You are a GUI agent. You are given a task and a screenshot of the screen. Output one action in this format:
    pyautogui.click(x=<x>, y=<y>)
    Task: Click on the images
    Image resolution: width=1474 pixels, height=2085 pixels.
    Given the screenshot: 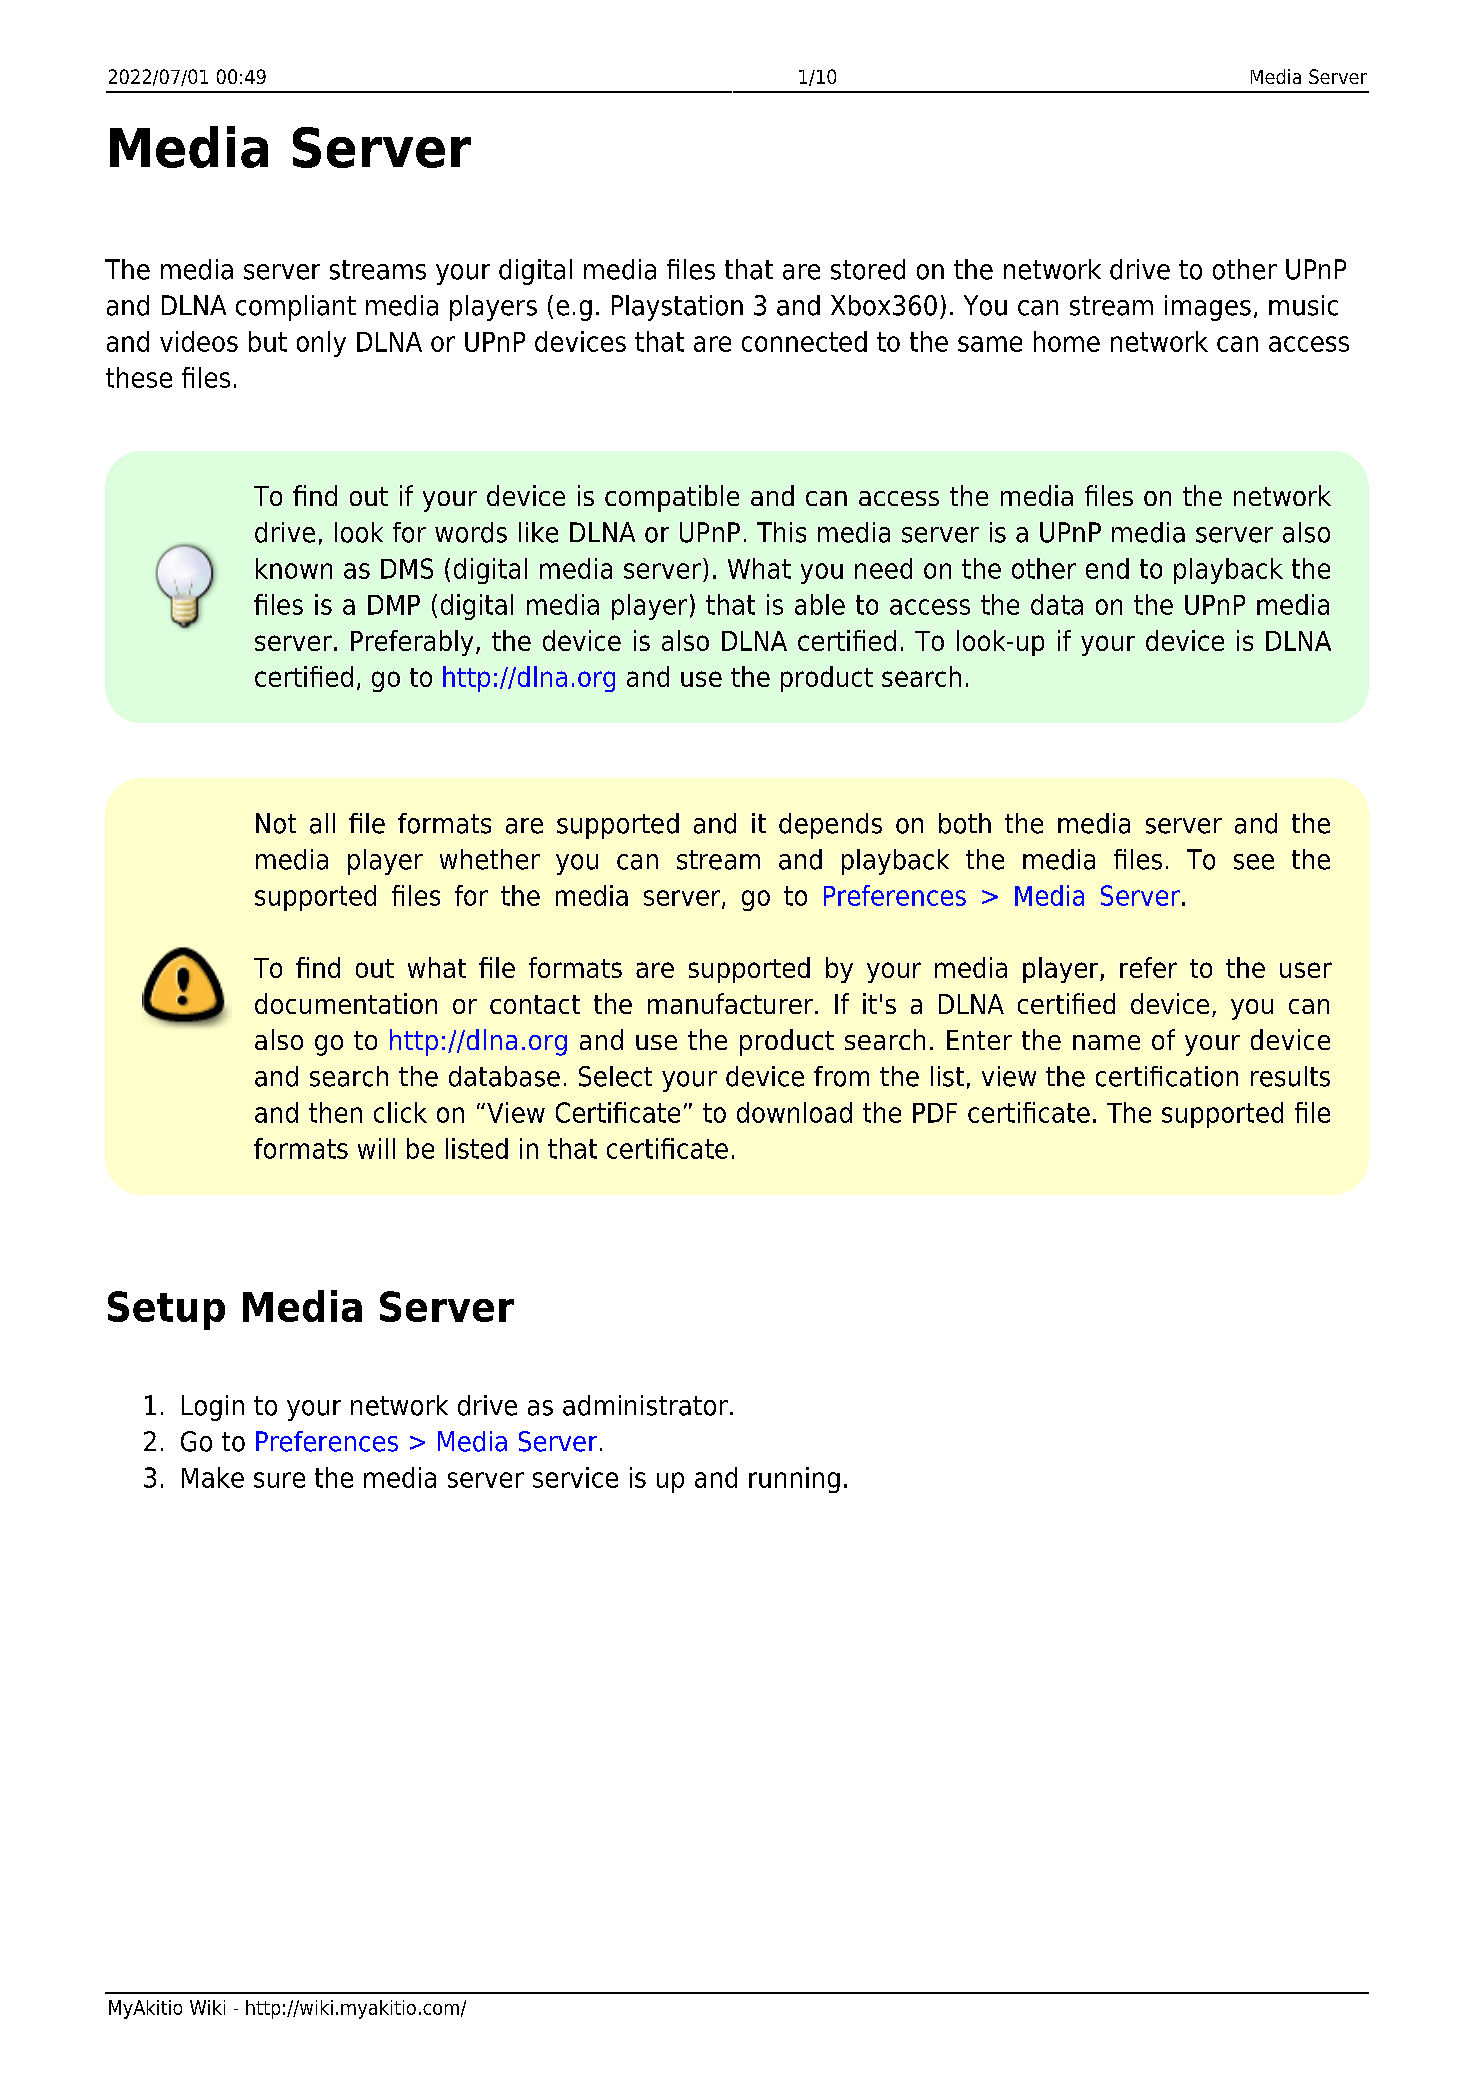 What is the action you would take?
    pyautogui.click(x=1208, y=308)
